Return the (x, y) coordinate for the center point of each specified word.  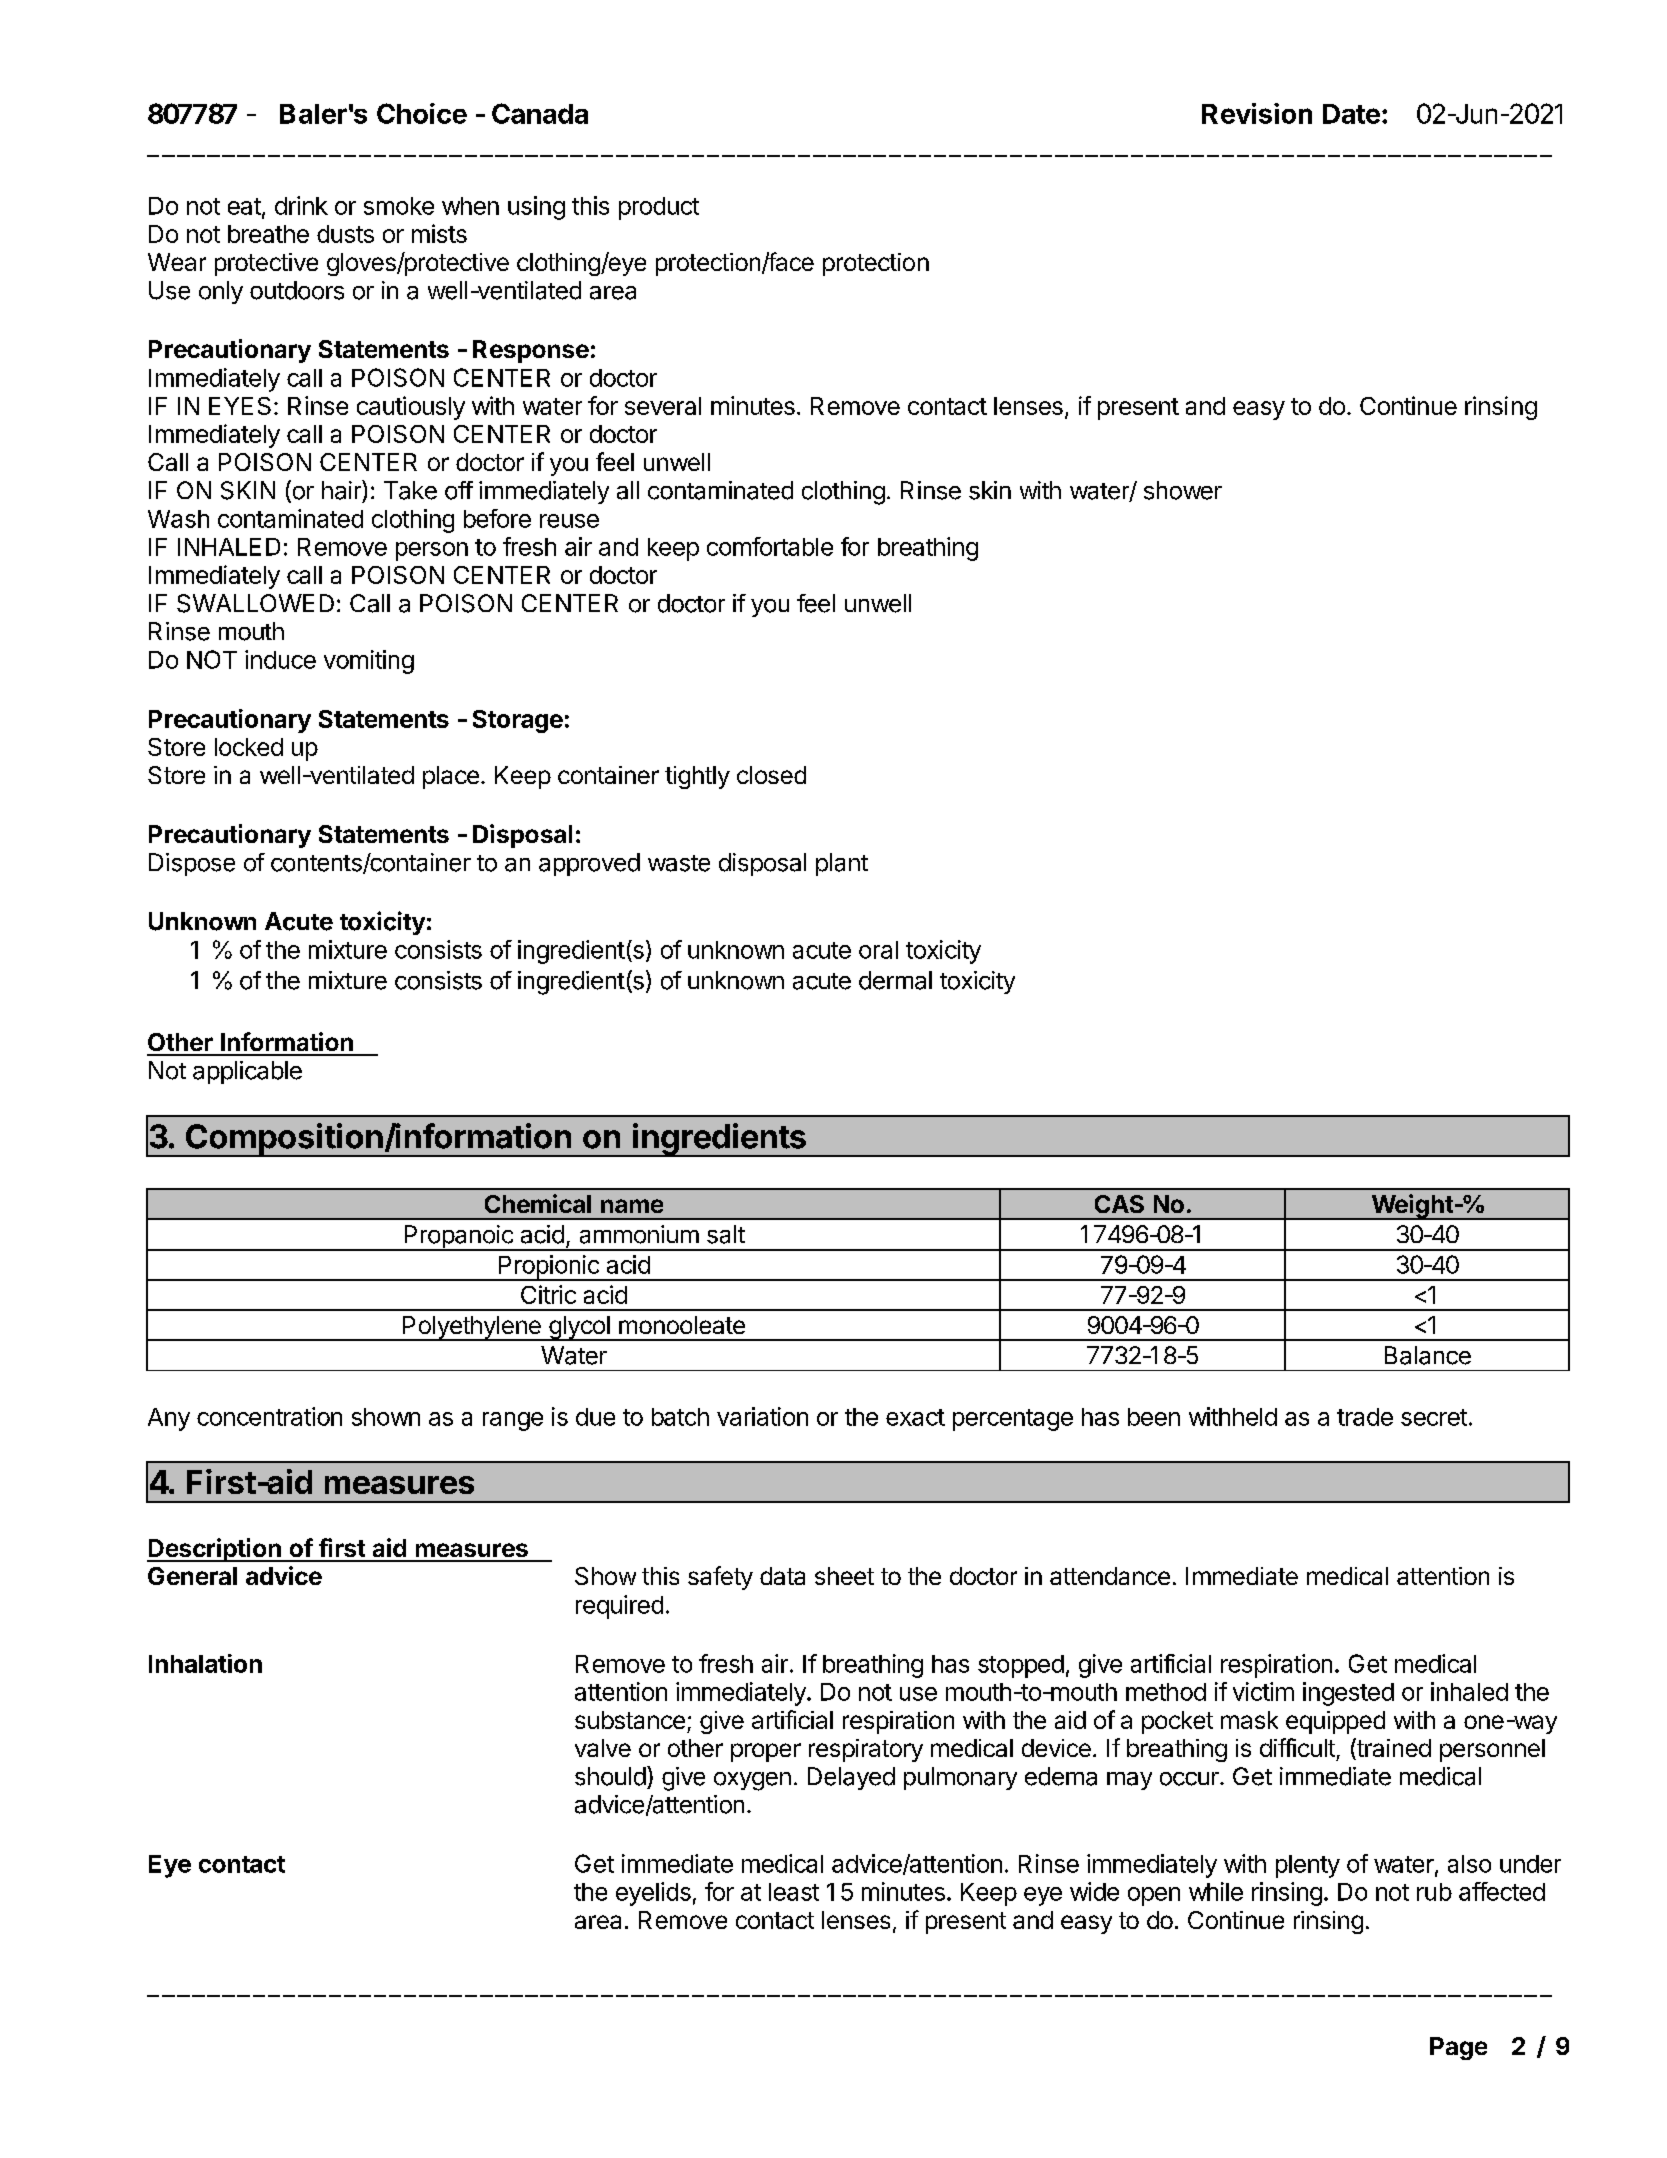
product (659, 208)
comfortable (770, 546)
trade (1365, 1417)
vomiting (369, 662)
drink (301, 205)
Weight (1412, 1207)
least (794, 1892)
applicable (247, 1072)
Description (215, 1550)
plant (842, 864)
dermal (895, 980)
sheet (844, 1576)
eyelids (653, 1894)
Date (1351, 114)
